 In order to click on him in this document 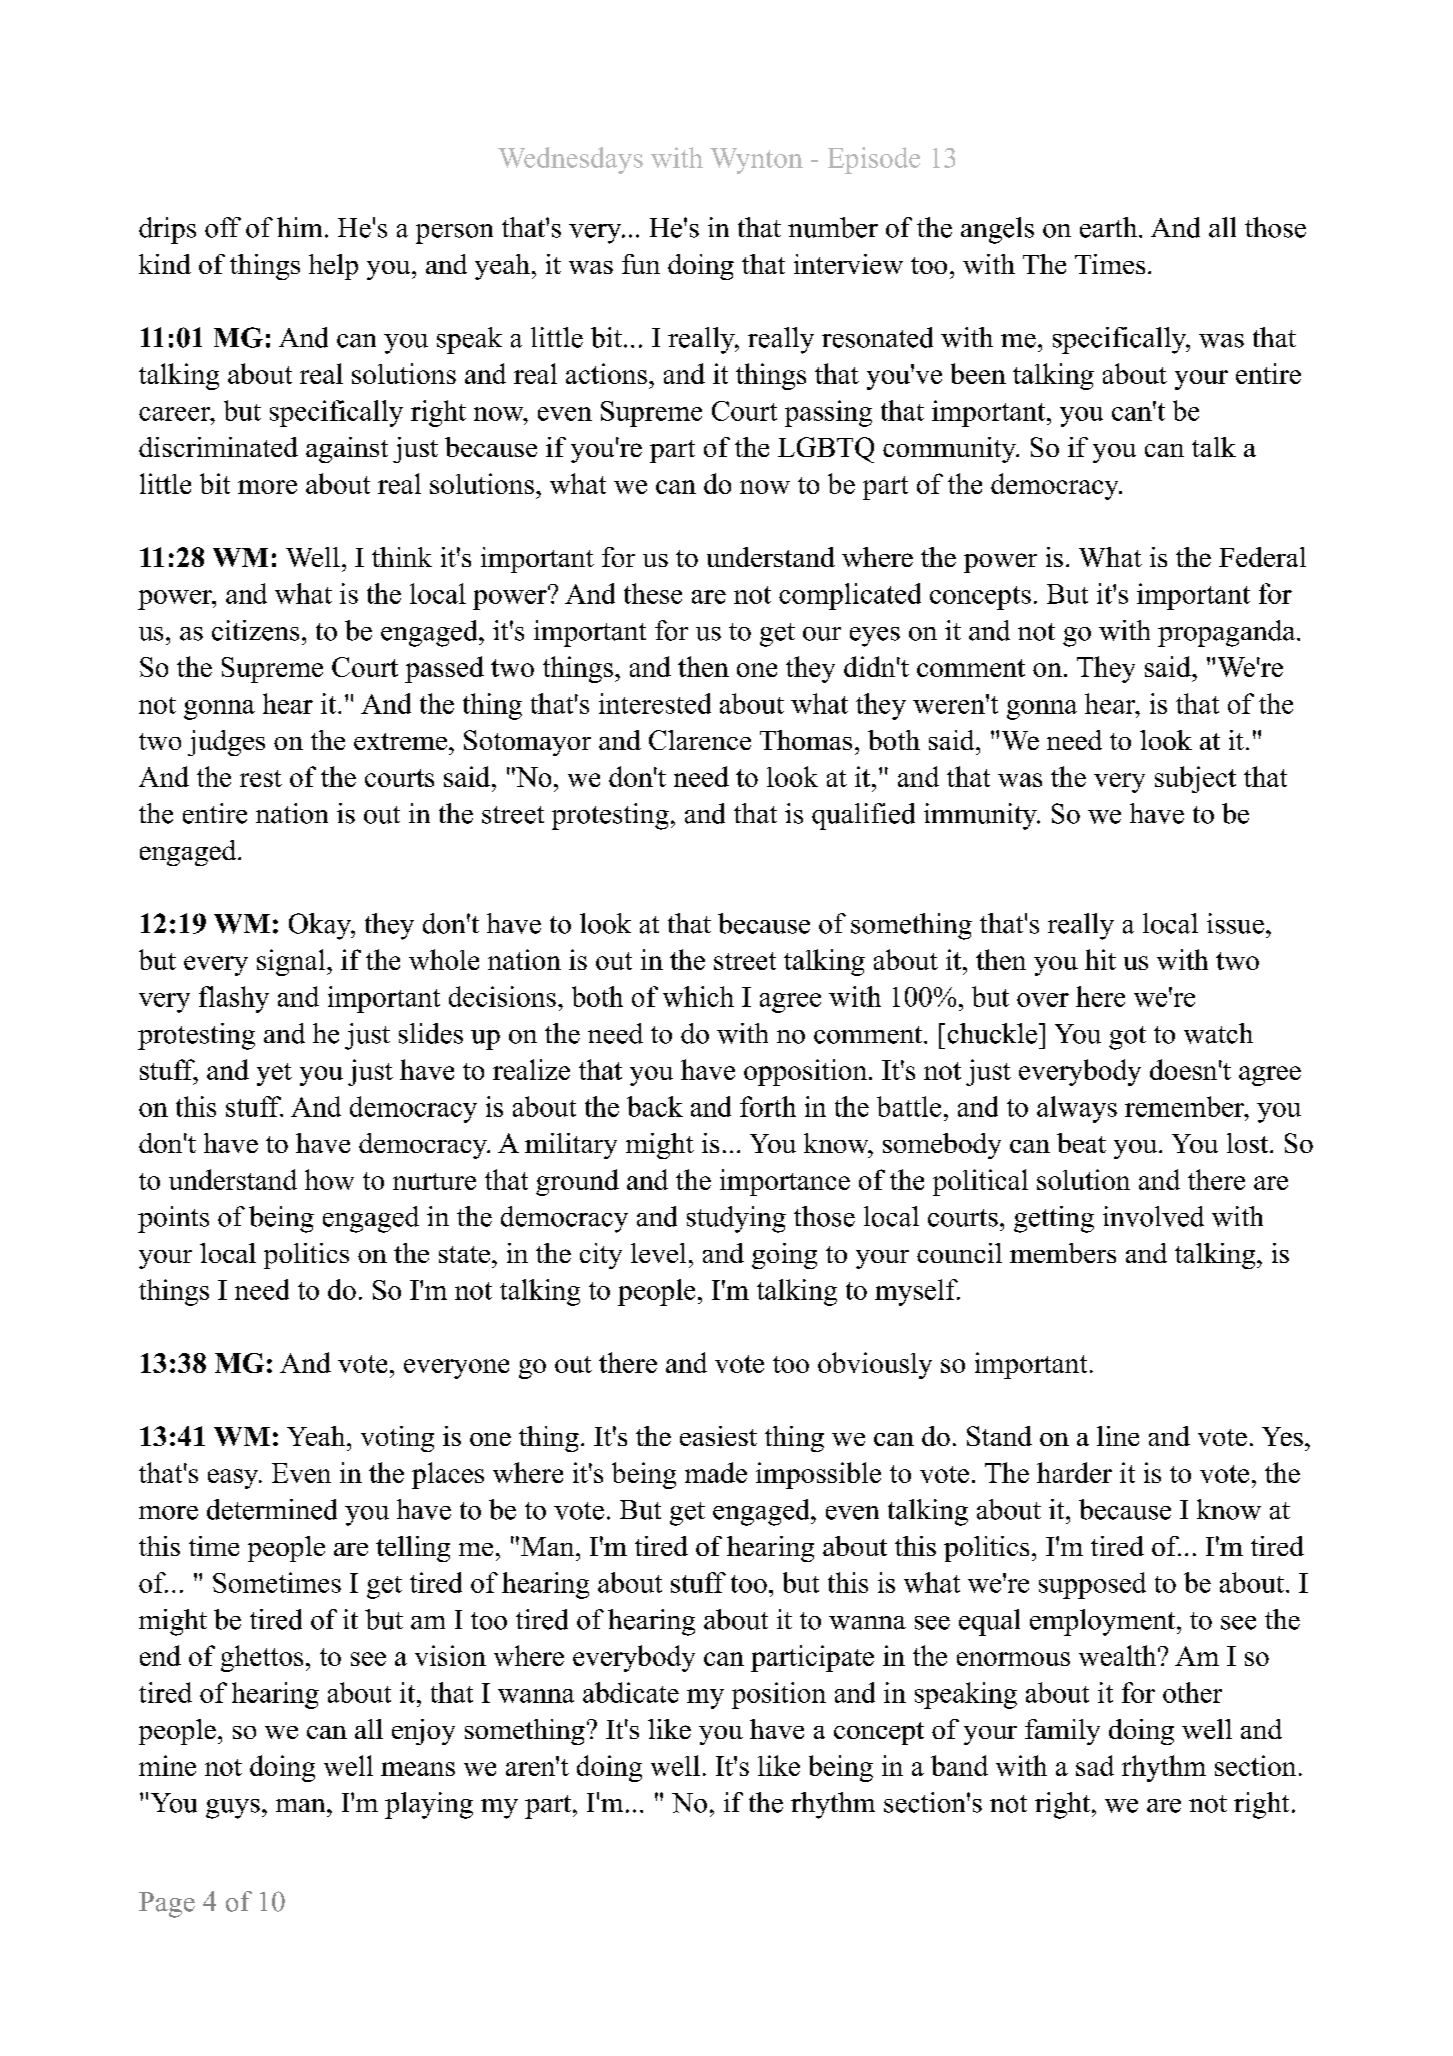, I will do `click(299, 227)`.
